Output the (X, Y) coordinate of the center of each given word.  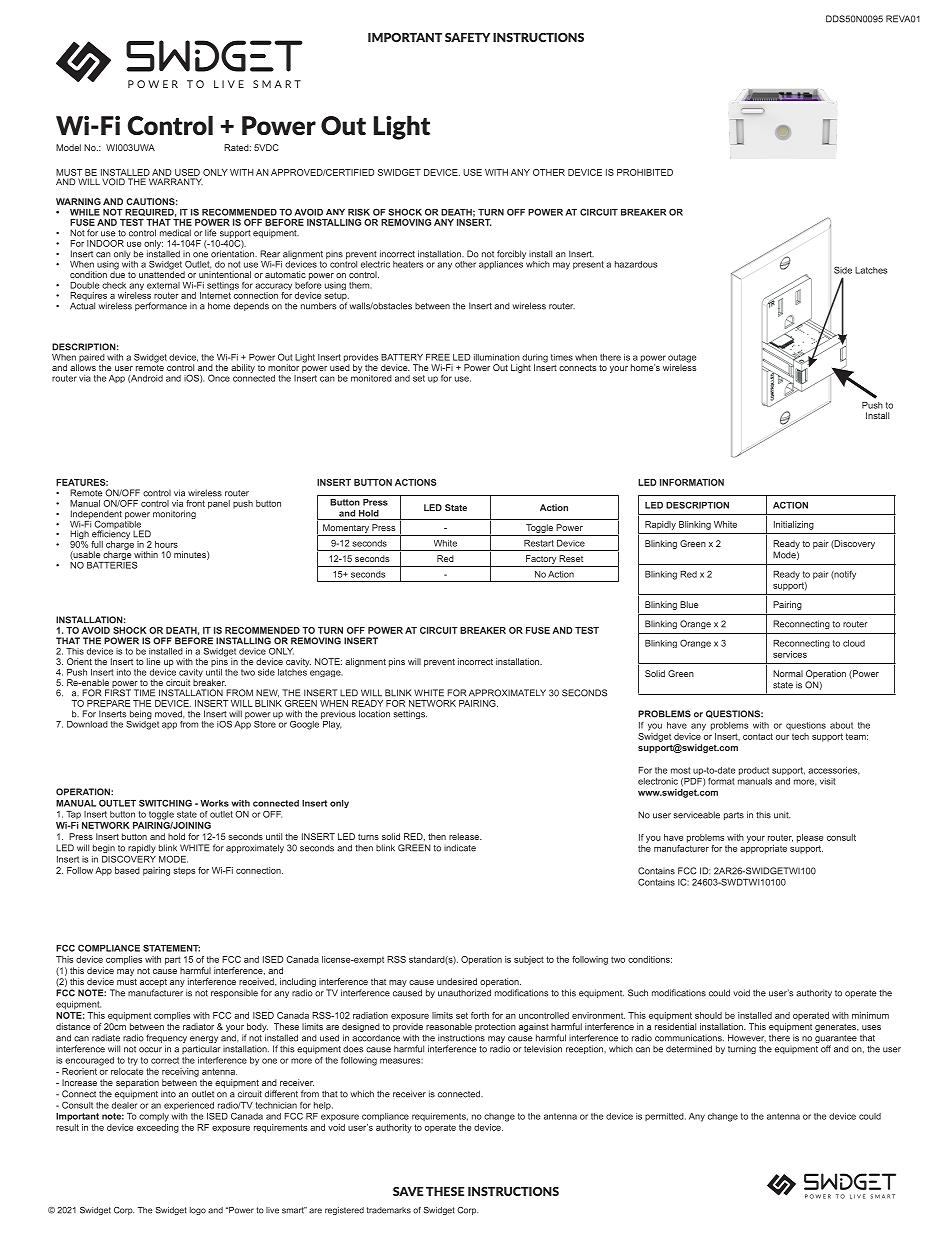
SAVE (408, 1191)
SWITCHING (165, 803)
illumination (497, 357)
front (195, 503)
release (465, 836)
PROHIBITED (645, 172)
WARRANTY (176, 181)
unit (782, 815)
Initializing (794, 525)
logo (198, 1211)
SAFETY (467, 37)
